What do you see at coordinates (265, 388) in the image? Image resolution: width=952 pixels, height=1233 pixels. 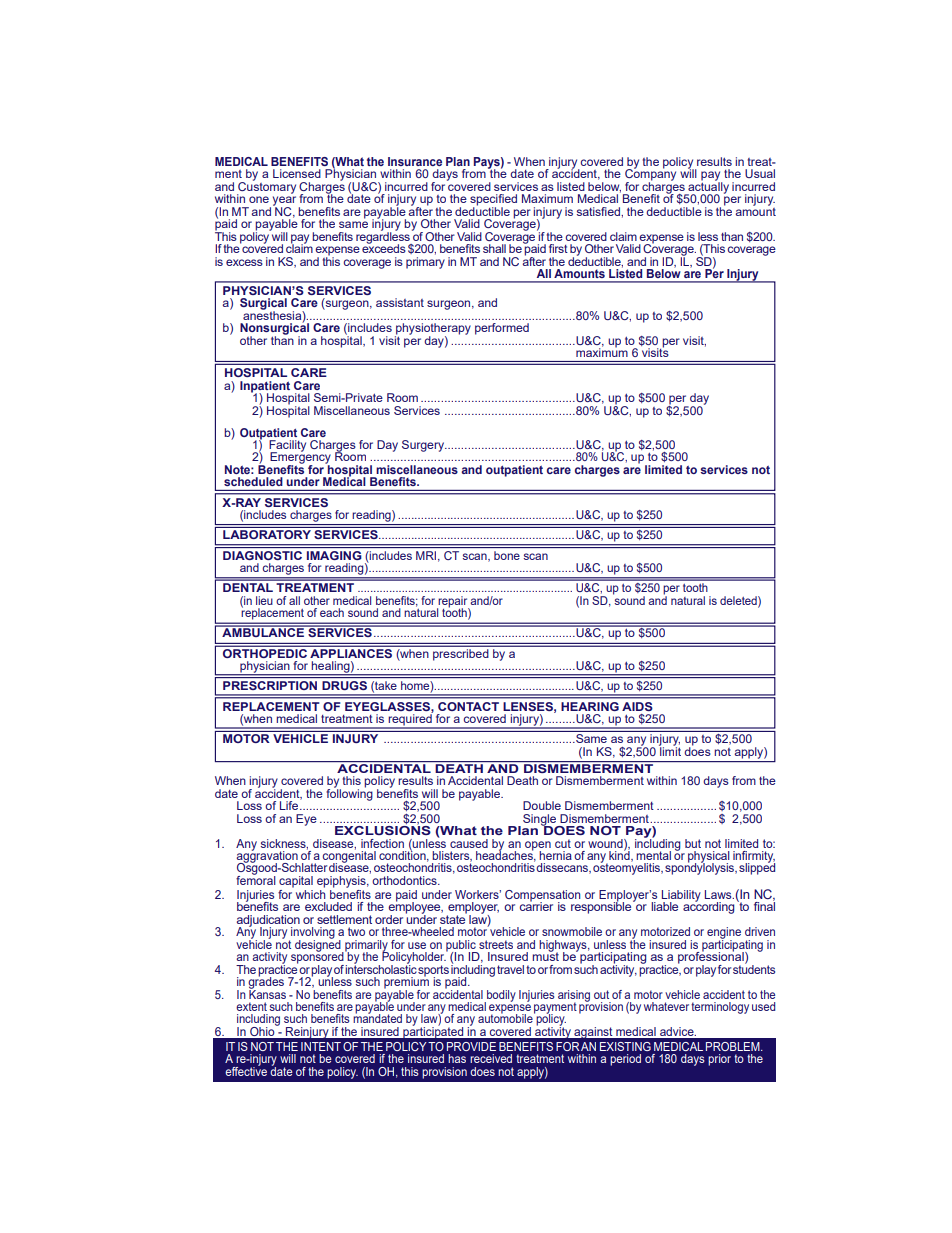 I see `Inpatient` at bounding box center [265, 388].
